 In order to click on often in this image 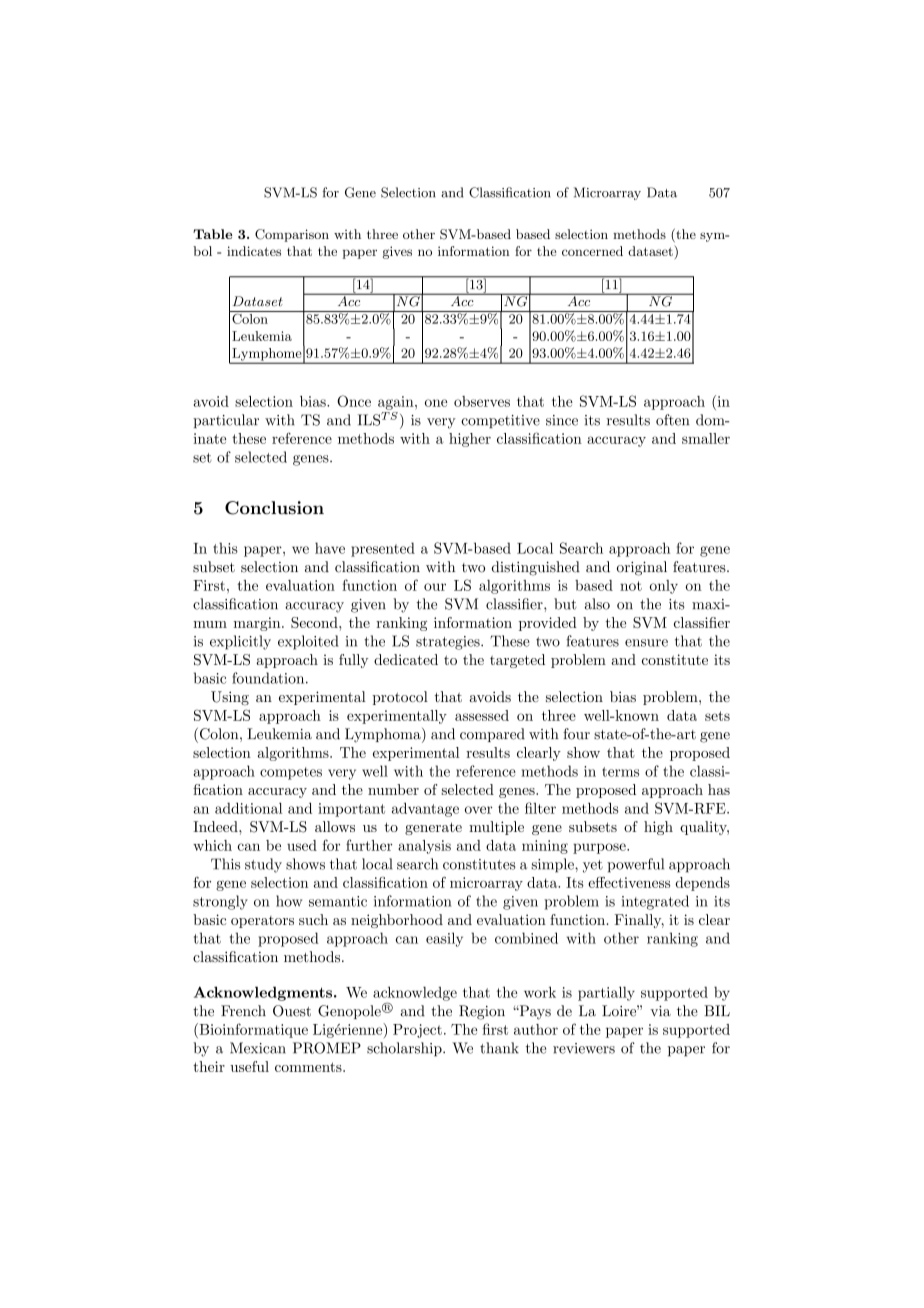, I will do `click(672, 420)`.
